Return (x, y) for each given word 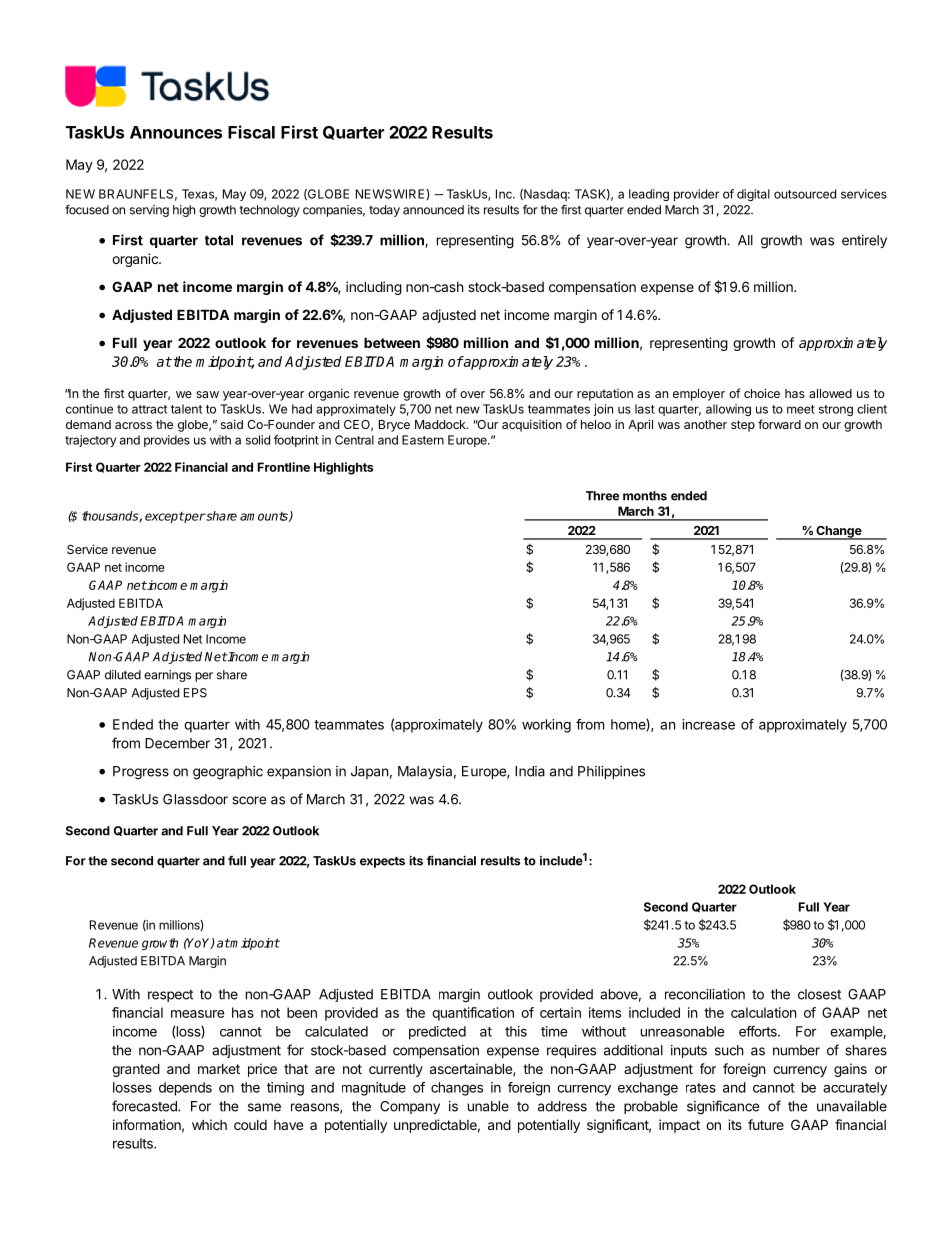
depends (185, 1089)
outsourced (805, 194)
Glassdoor (195, 799)
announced (433, 210)
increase (708, 724)
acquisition (532, 425)
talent (186, 409)
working (546, 726)
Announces (176, 132)
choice (762, 393)
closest (819, 994)
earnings (167, 676)
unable (488, 1106)
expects (382, 862)
